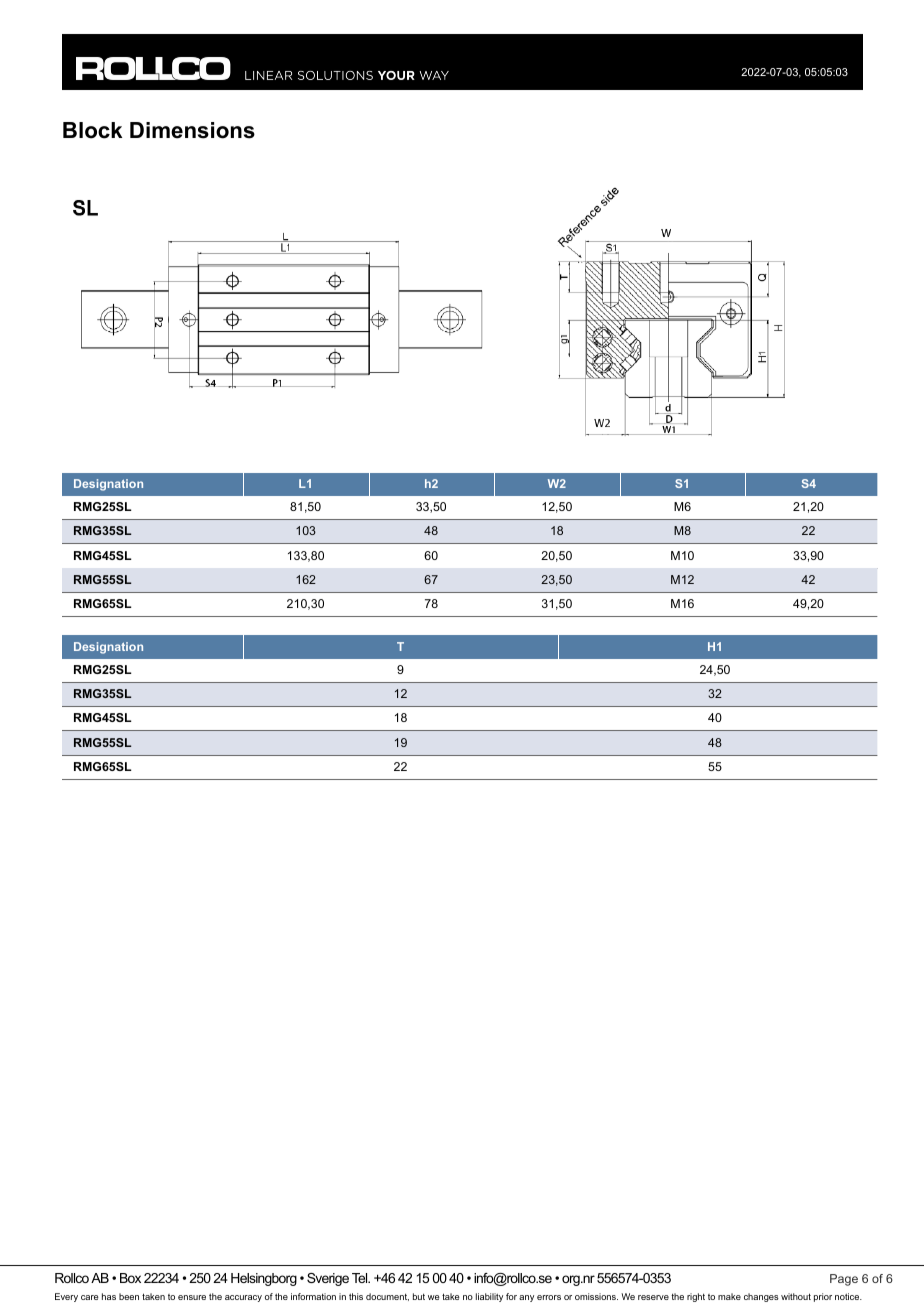 The image size is (924, 1308). What do you see at coordinates (361, 1278) in the screenshot?
I see `Tel` at bounding box center [361, 1278].
